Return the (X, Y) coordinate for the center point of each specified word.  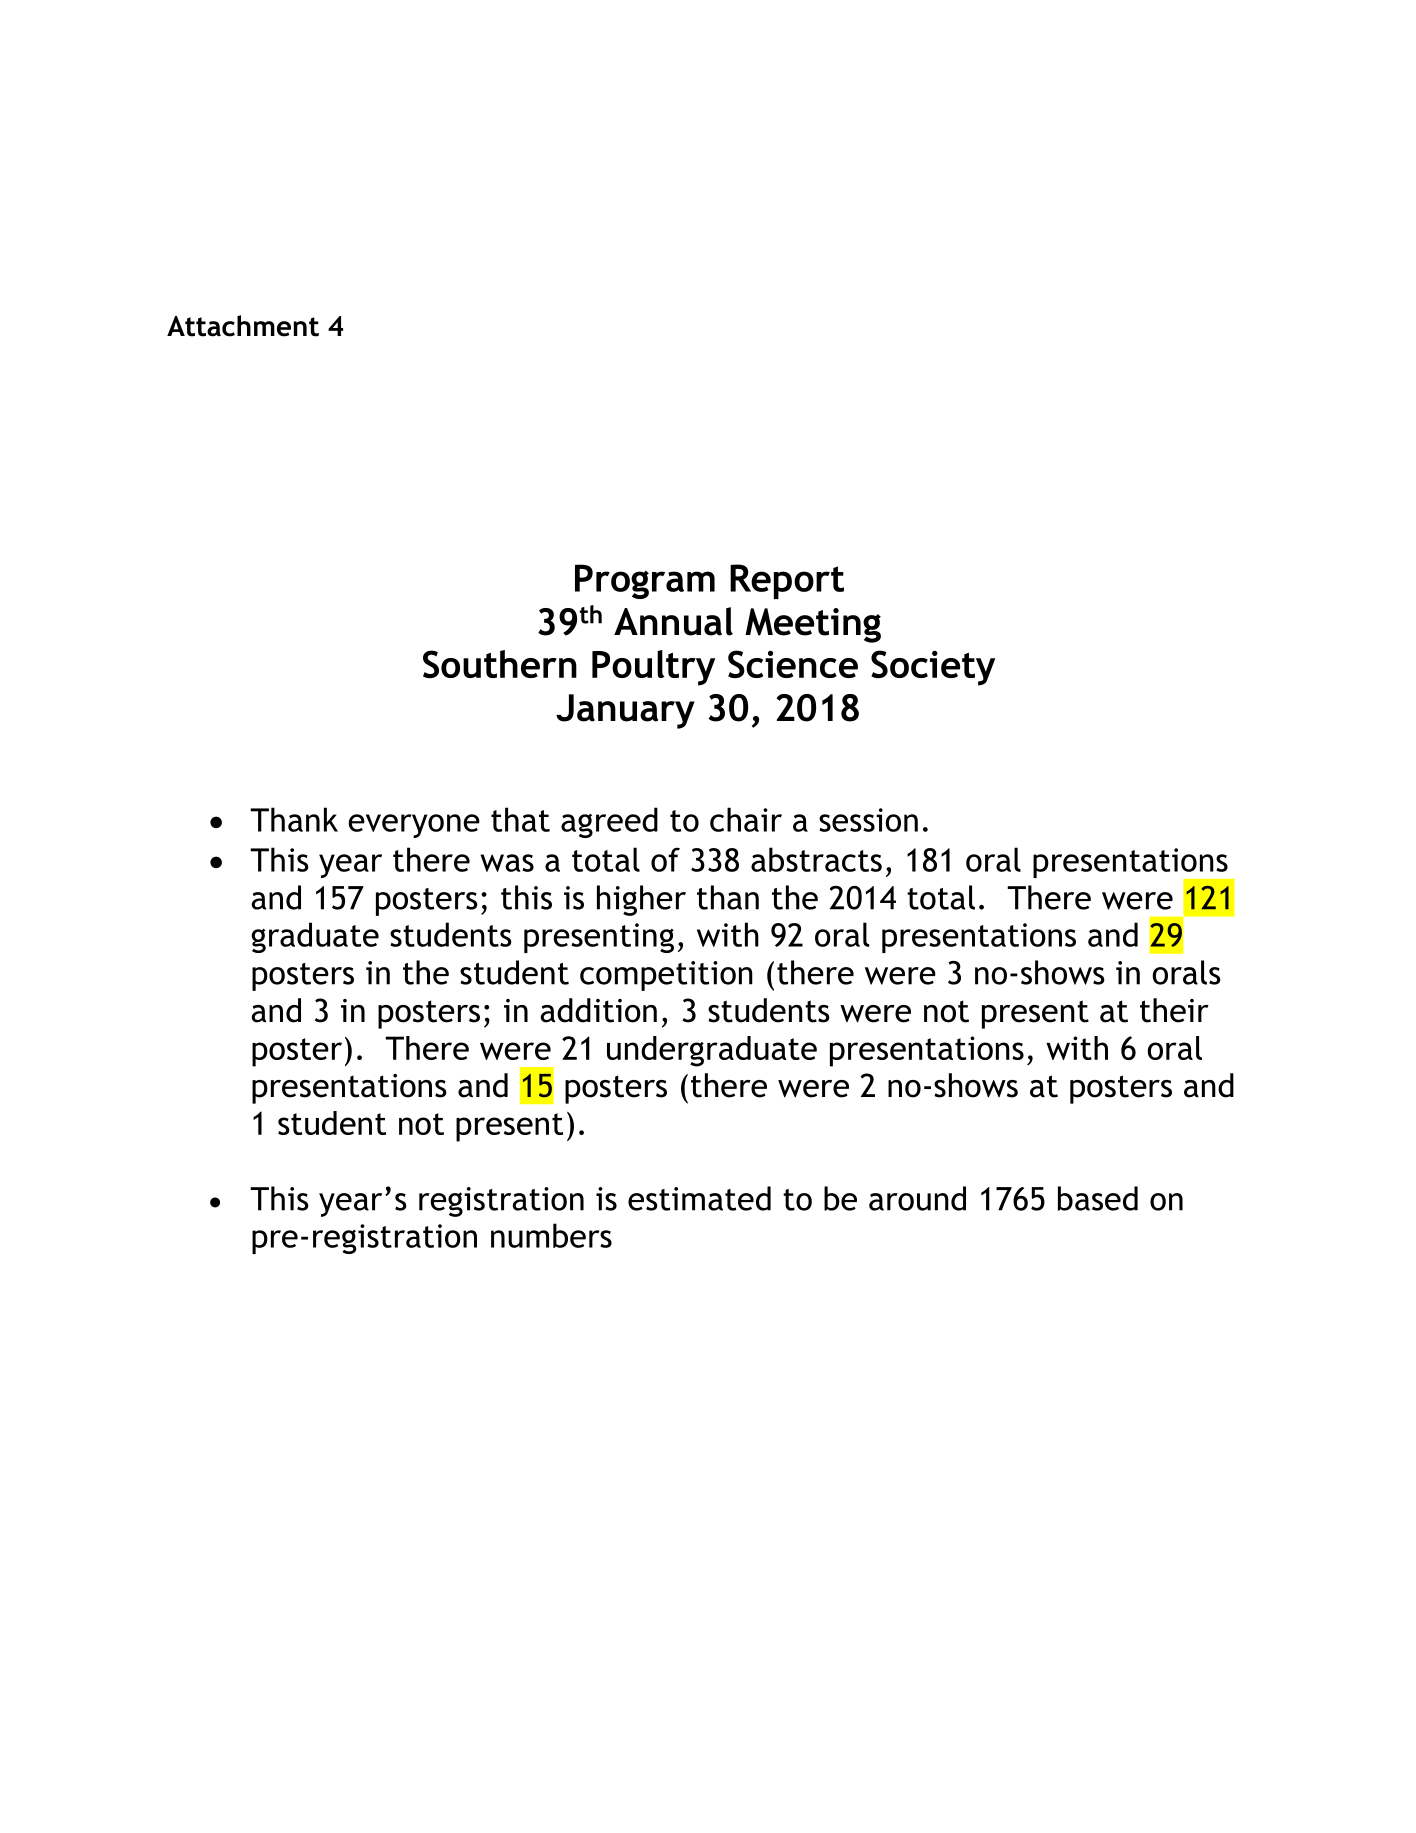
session (868, 820)
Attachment (243, 326)
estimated (699, 1198)
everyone (414, 826)
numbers (551, 1235)
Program (645, 581)
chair (746, 819)
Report (787, 581)
